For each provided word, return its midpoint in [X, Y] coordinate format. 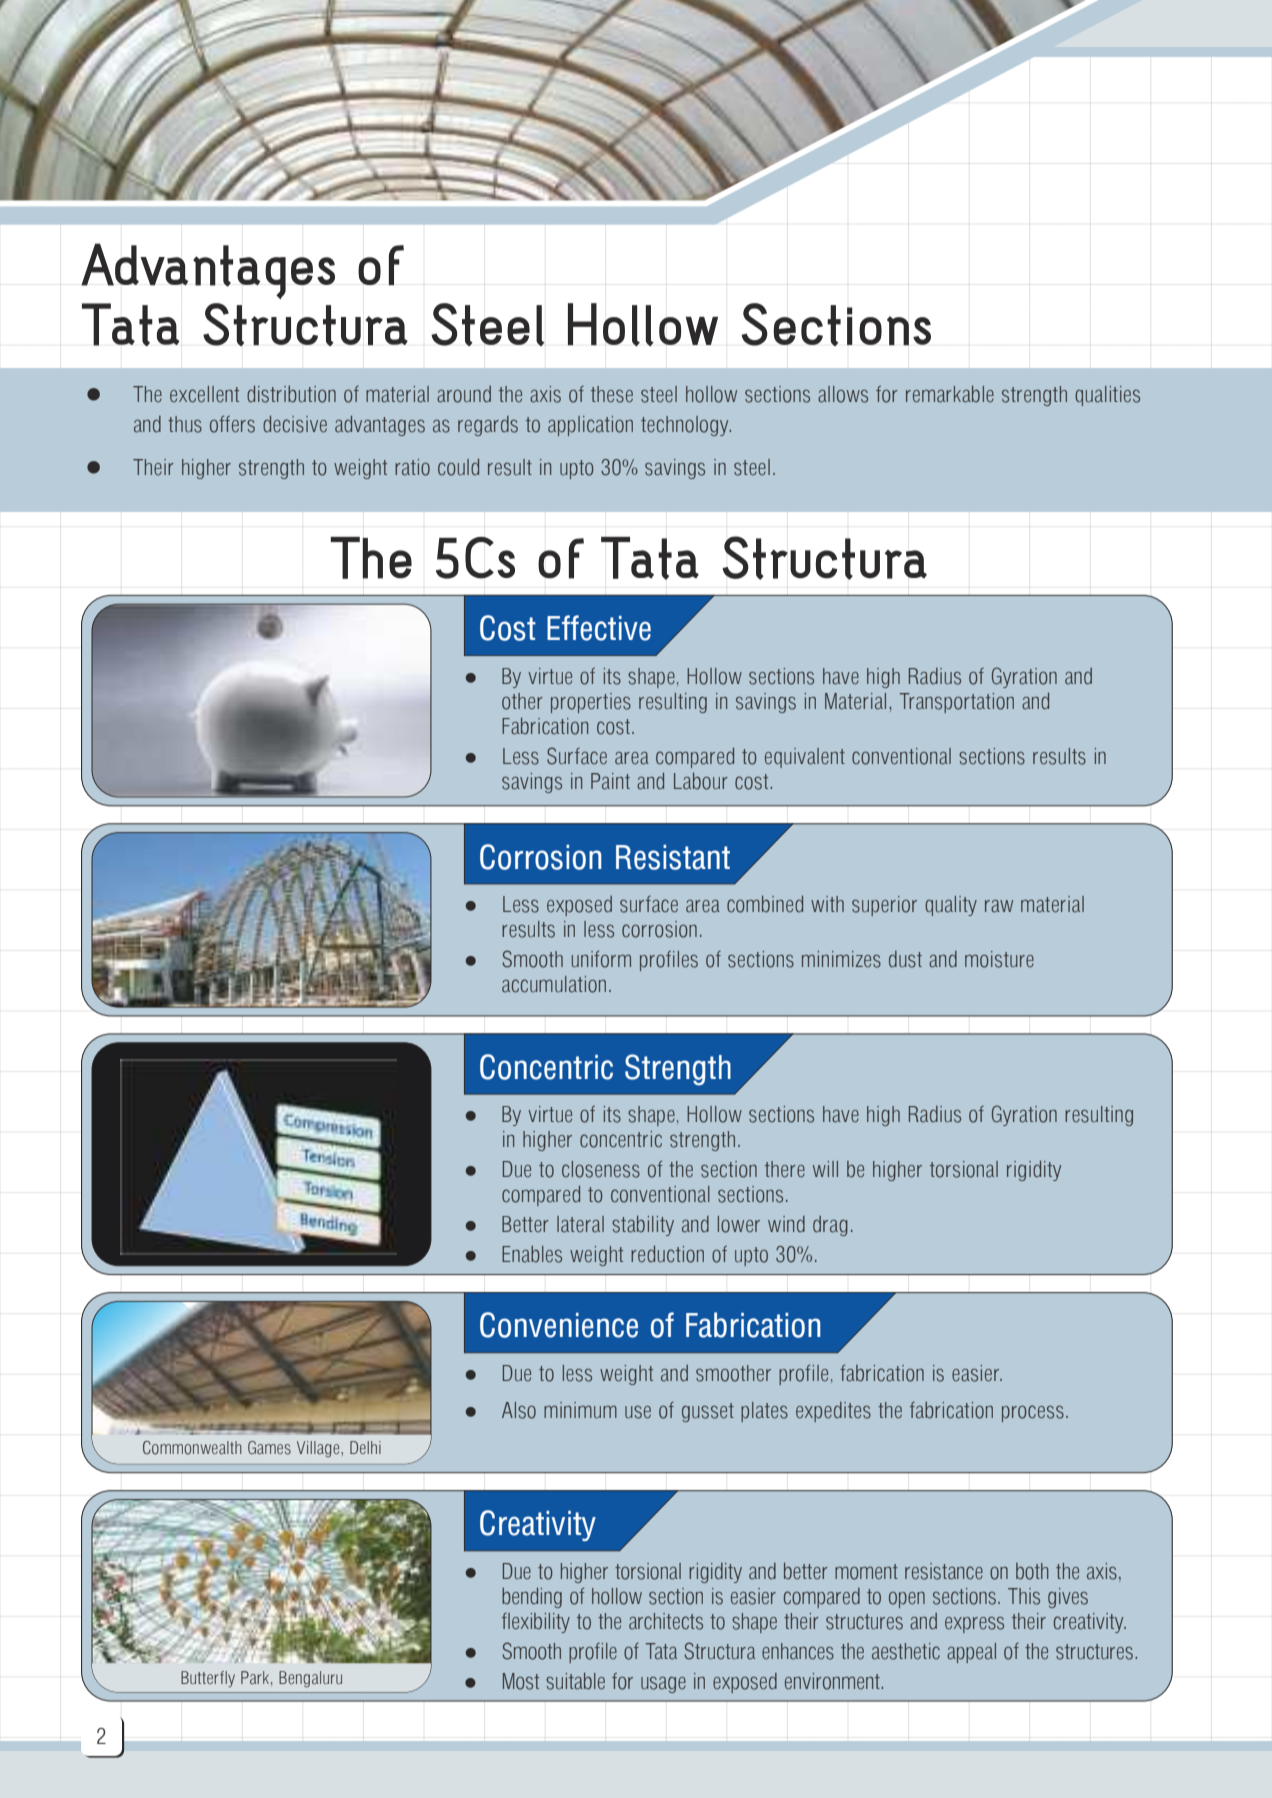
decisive [295, 424]
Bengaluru [310, 1679]
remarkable [950, 394]
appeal [971, 1653]
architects [666, 1621]
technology [686, 426]
